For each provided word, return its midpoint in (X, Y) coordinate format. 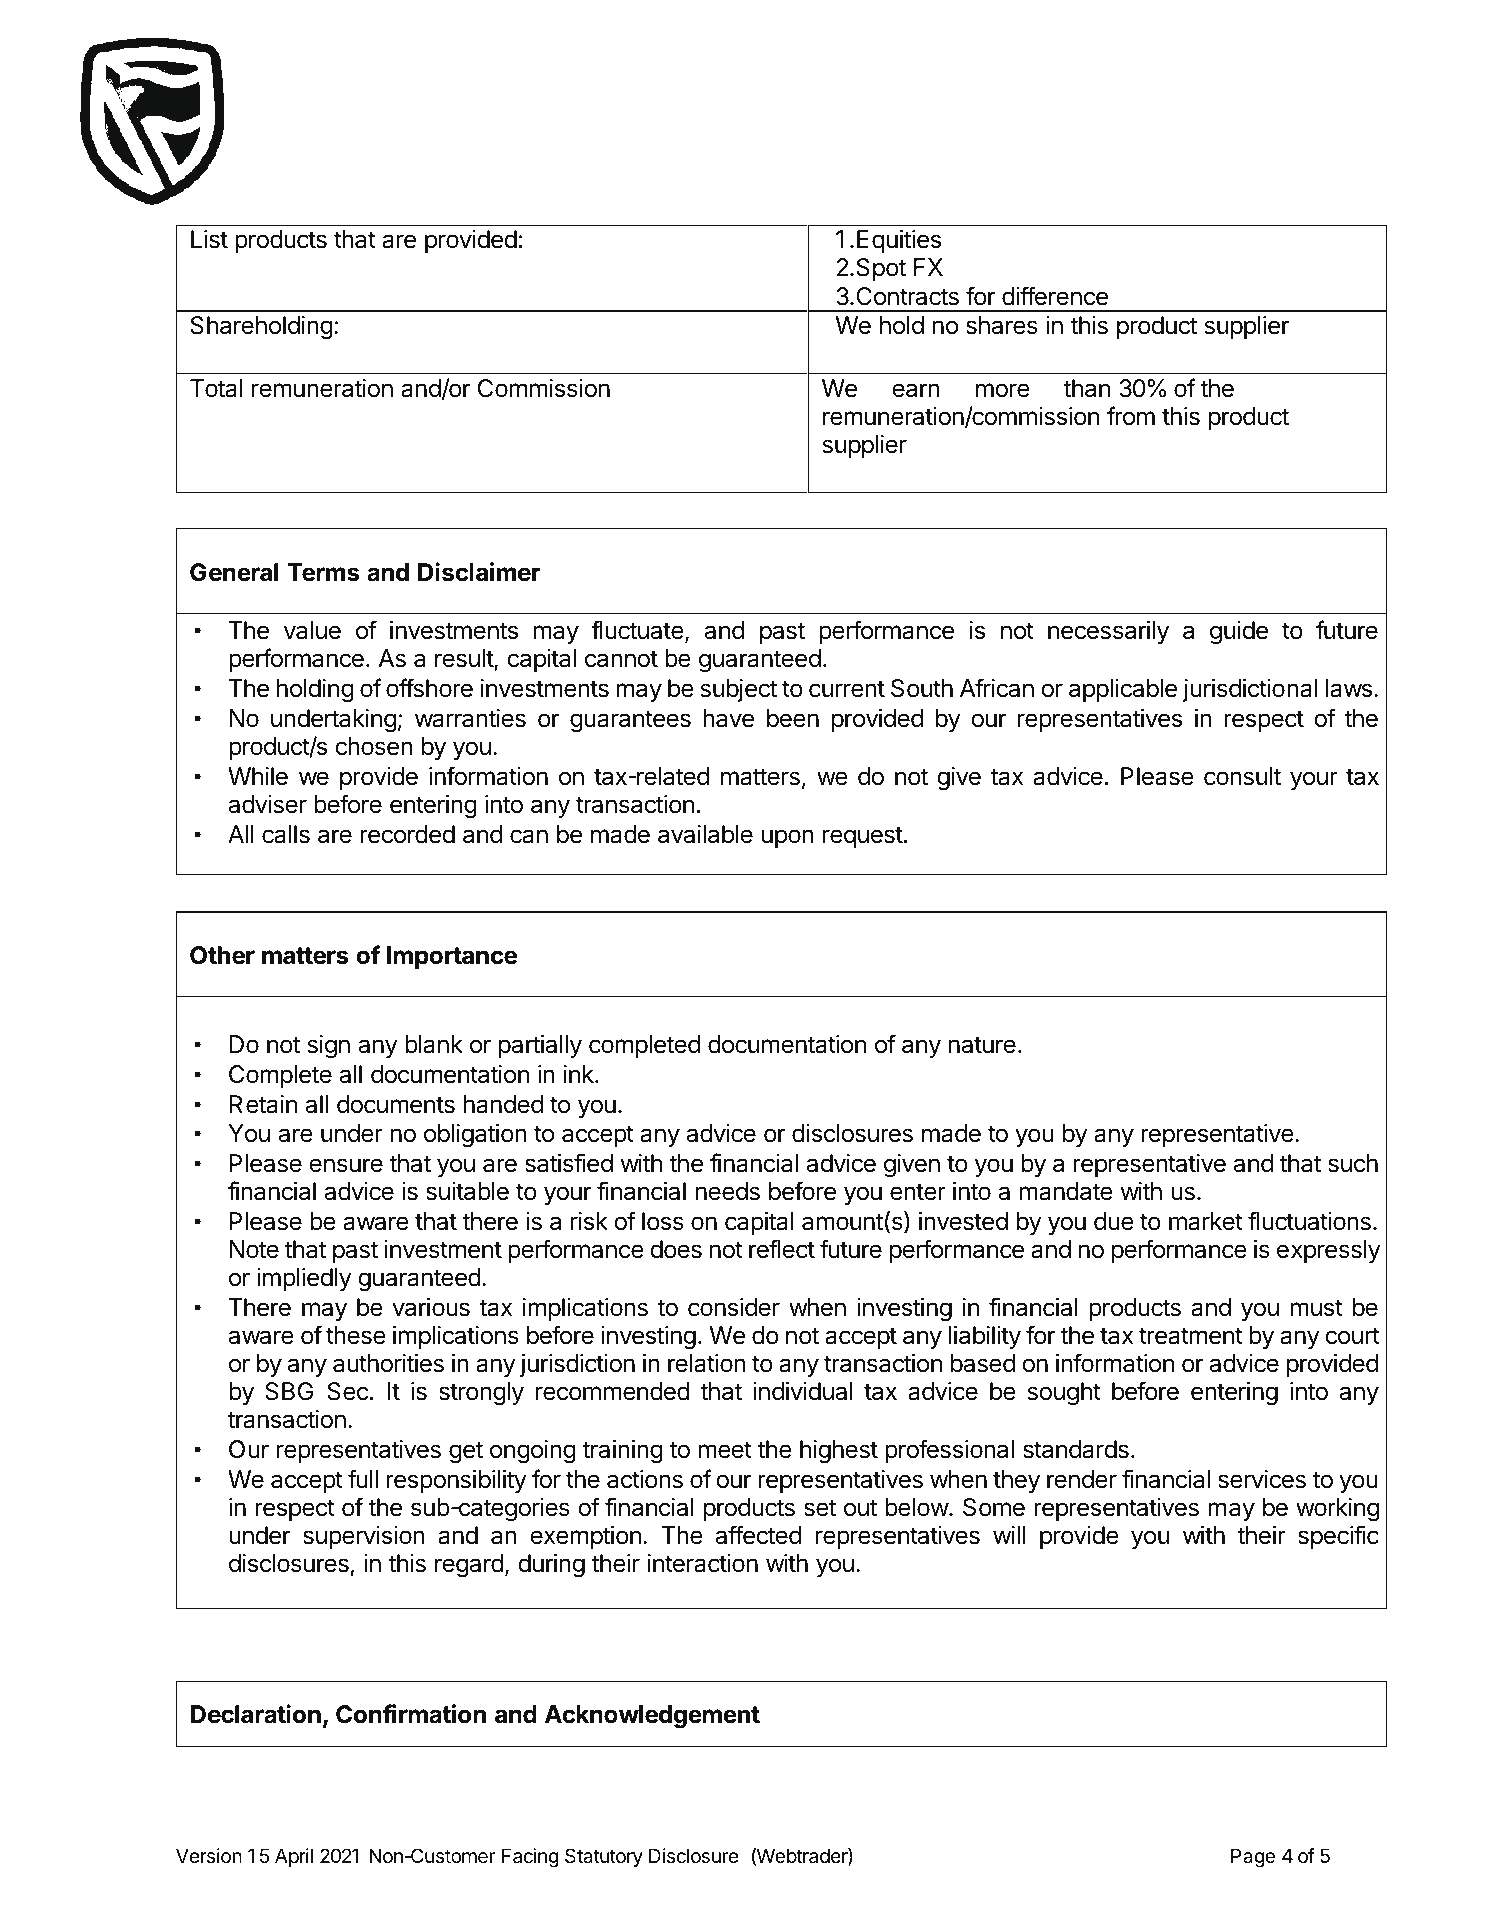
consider (734, 1307)
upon (788, 838)
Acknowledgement (652, 1716)
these (356, 1335)
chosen (374, 746)
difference (1055, 296)
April (294, 1857)
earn (916, 390)
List (209, 239)
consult (1242, 776)
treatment (1191, 1336)
